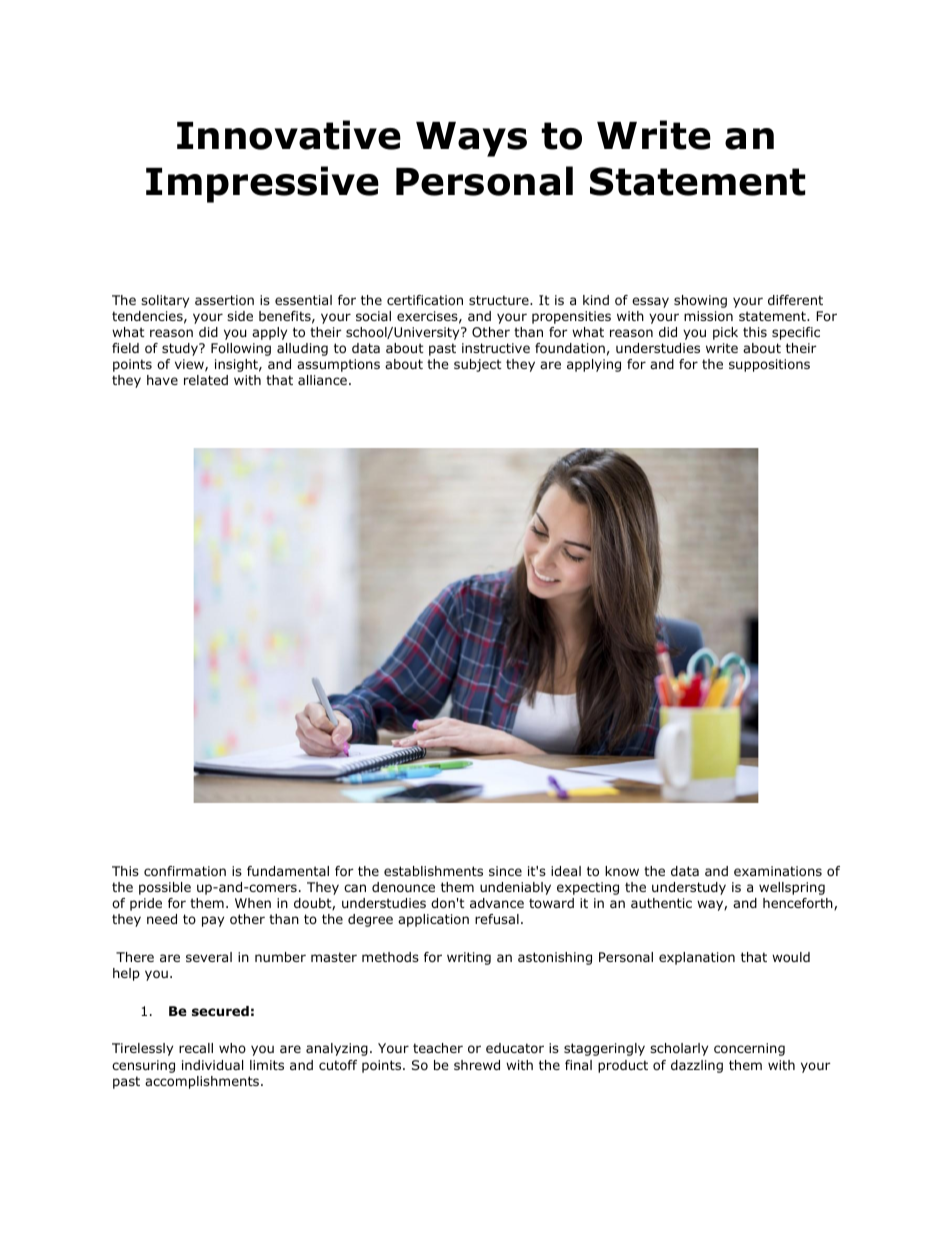 The image size is (952, 1233). What do you see at coordinates (478, 365) in the document?
I see `subject` at bounding box center [478, 365].
